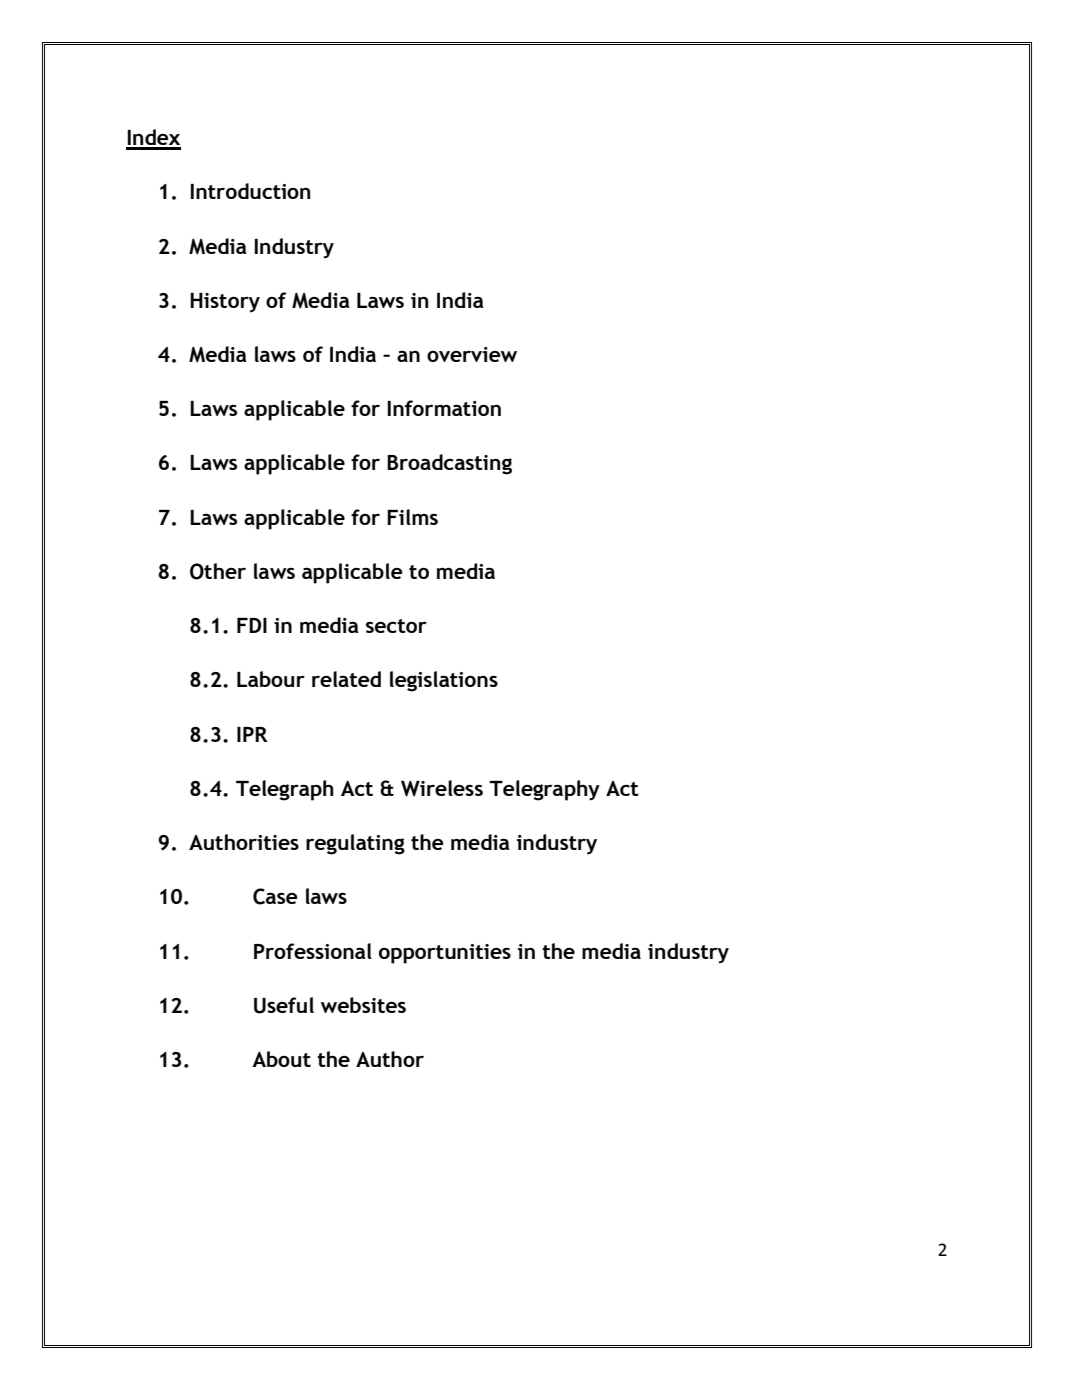 The width and height of the page is (1074, 1390). Describe the element at coordinates (445, 954) in the page. I see `opportunities` at that location.
